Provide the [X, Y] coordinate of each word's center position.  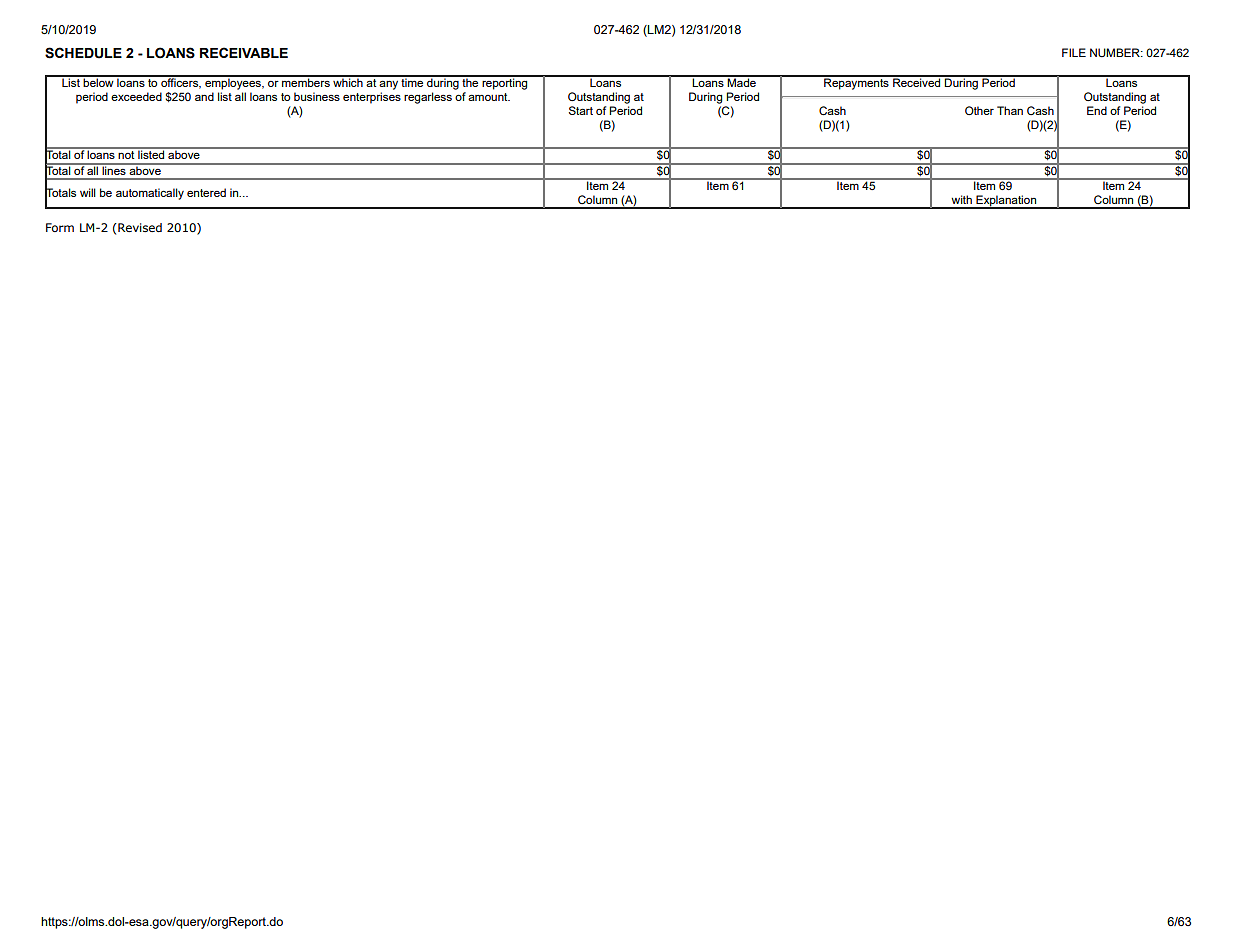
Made [742, 81]
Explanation [1006, 202]
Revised [139, 227]
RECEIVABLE [244, 52]
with [961, 199]
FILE [1074, 52]
